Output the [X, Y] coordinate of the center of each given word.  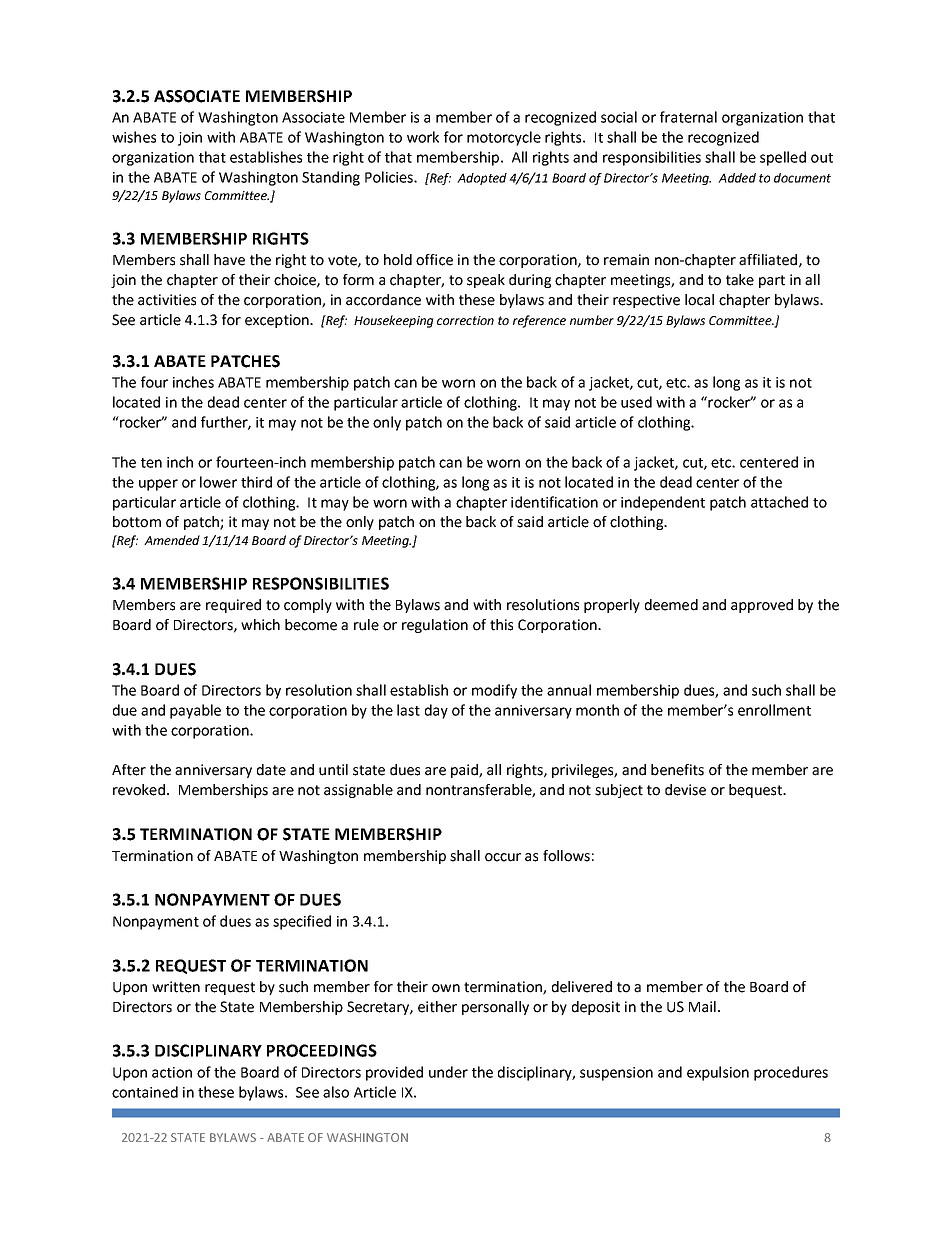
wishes [134, 137]
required [233, 606]
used [636, 402]
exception [278, 321]
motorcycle [504, 138]
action [172, 1072]
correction [465, 320]
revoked [139, 790]
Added [737, 178]
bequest [756, 791]
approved [762, 606]
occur [503, 857]
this [501, 625]
